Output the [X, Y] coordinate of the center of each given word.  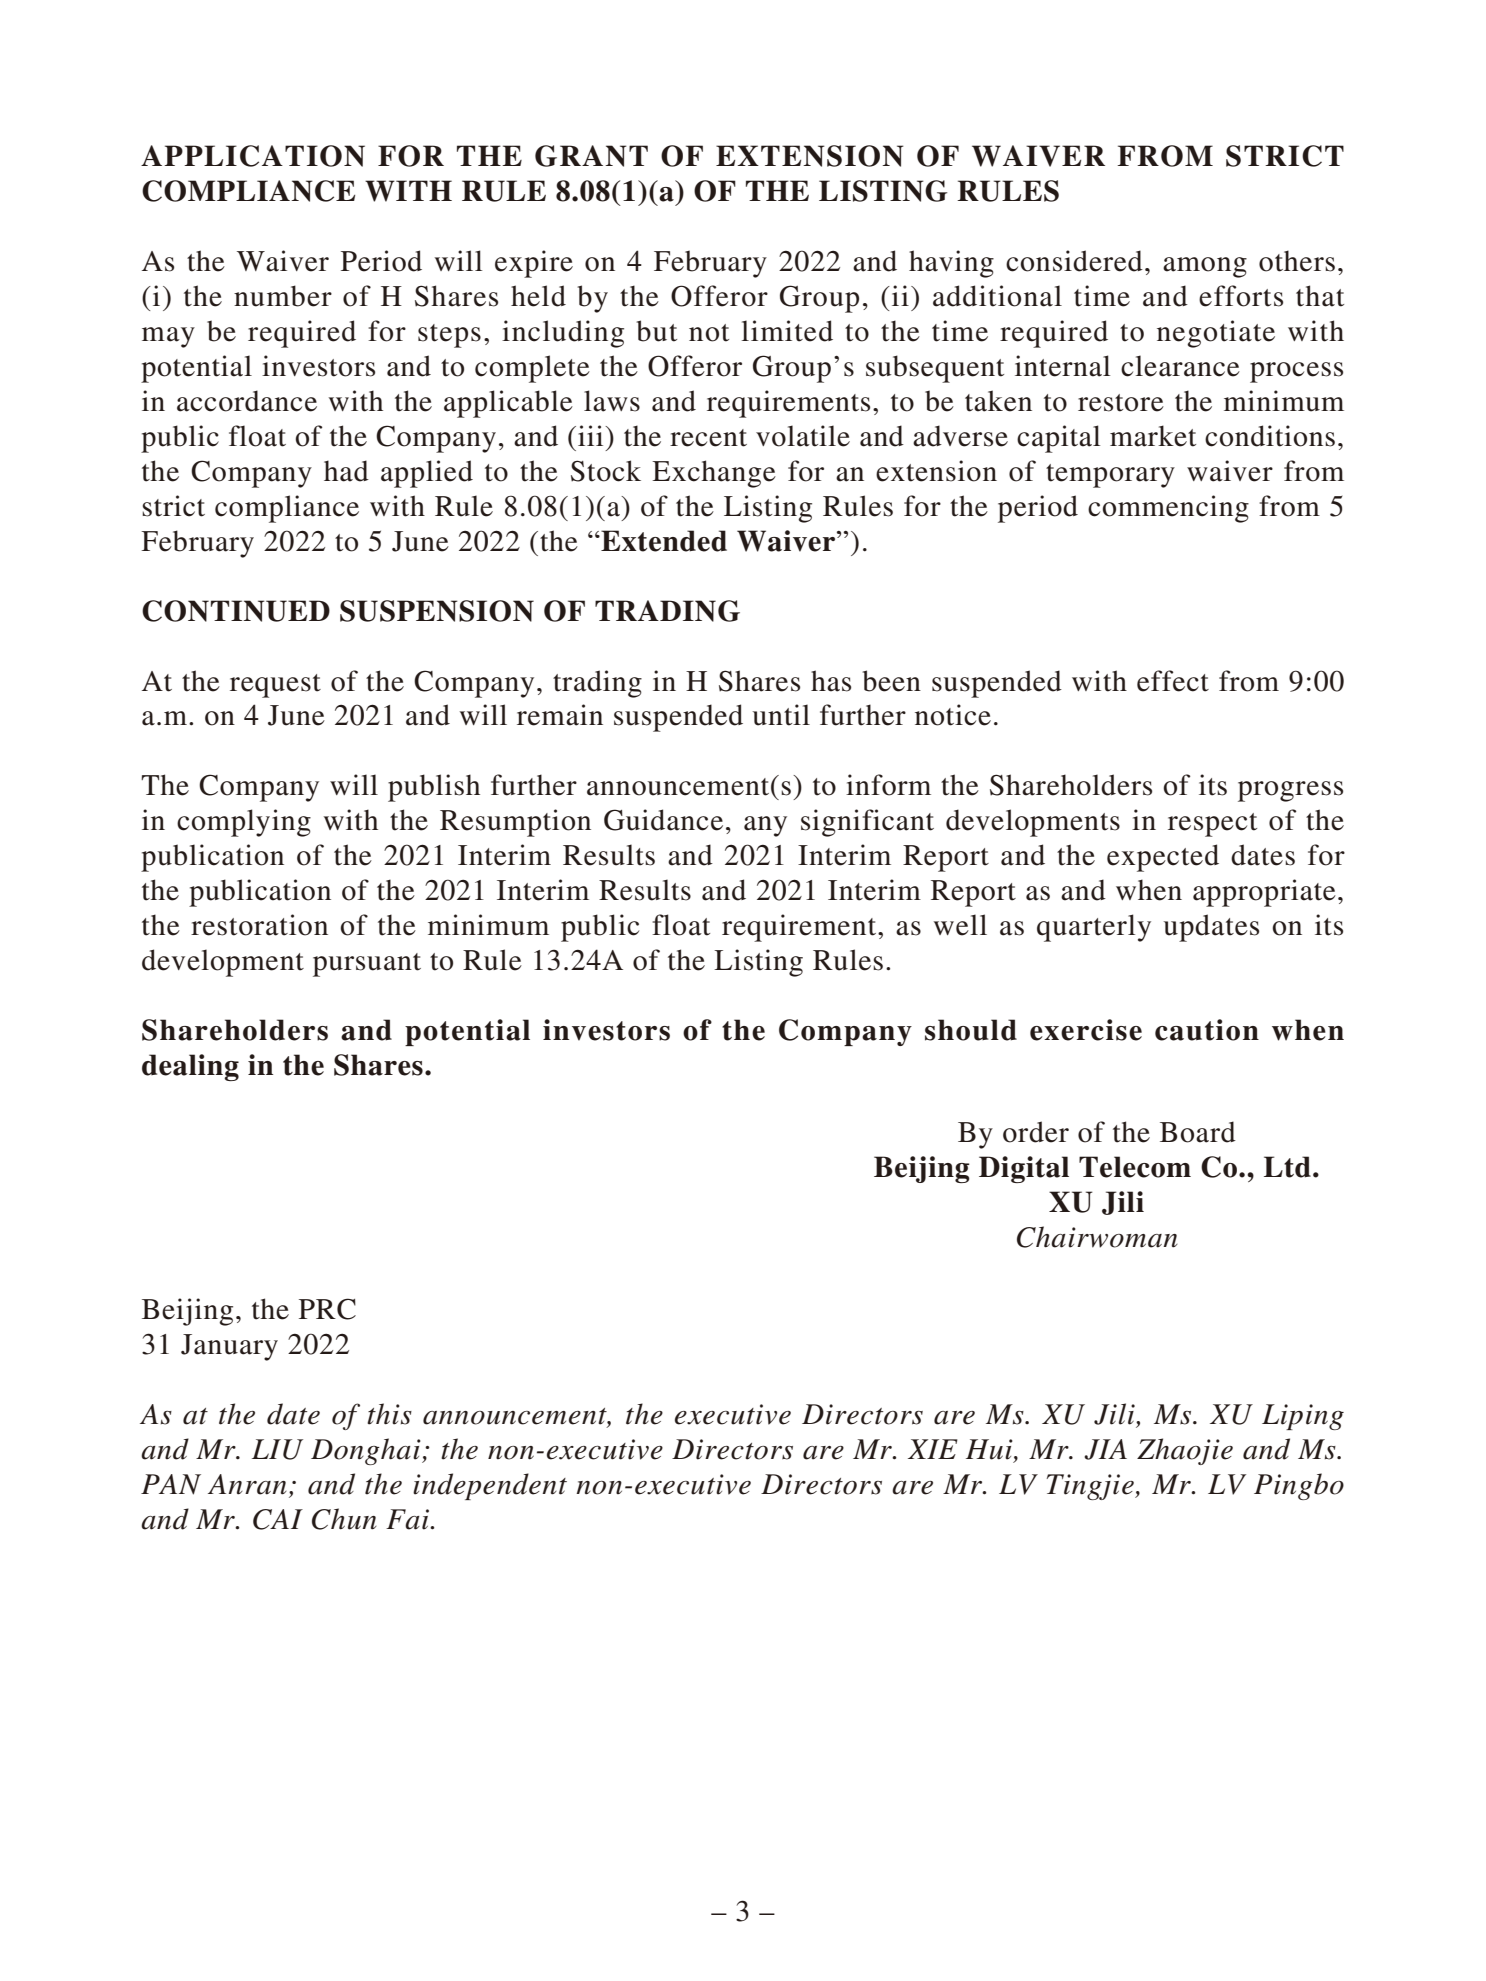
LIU [277, 1449]
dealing [190, 1067]
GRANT [591, 156]
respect [1212, 825]
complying [244, 823]
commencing [1168, 509]
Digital [1024, 1169]
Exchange [714, 474]
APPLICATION [253, 156]
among [1205, 267]
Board [1198, 1132]
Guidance [663, 820]
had [346, 471]
